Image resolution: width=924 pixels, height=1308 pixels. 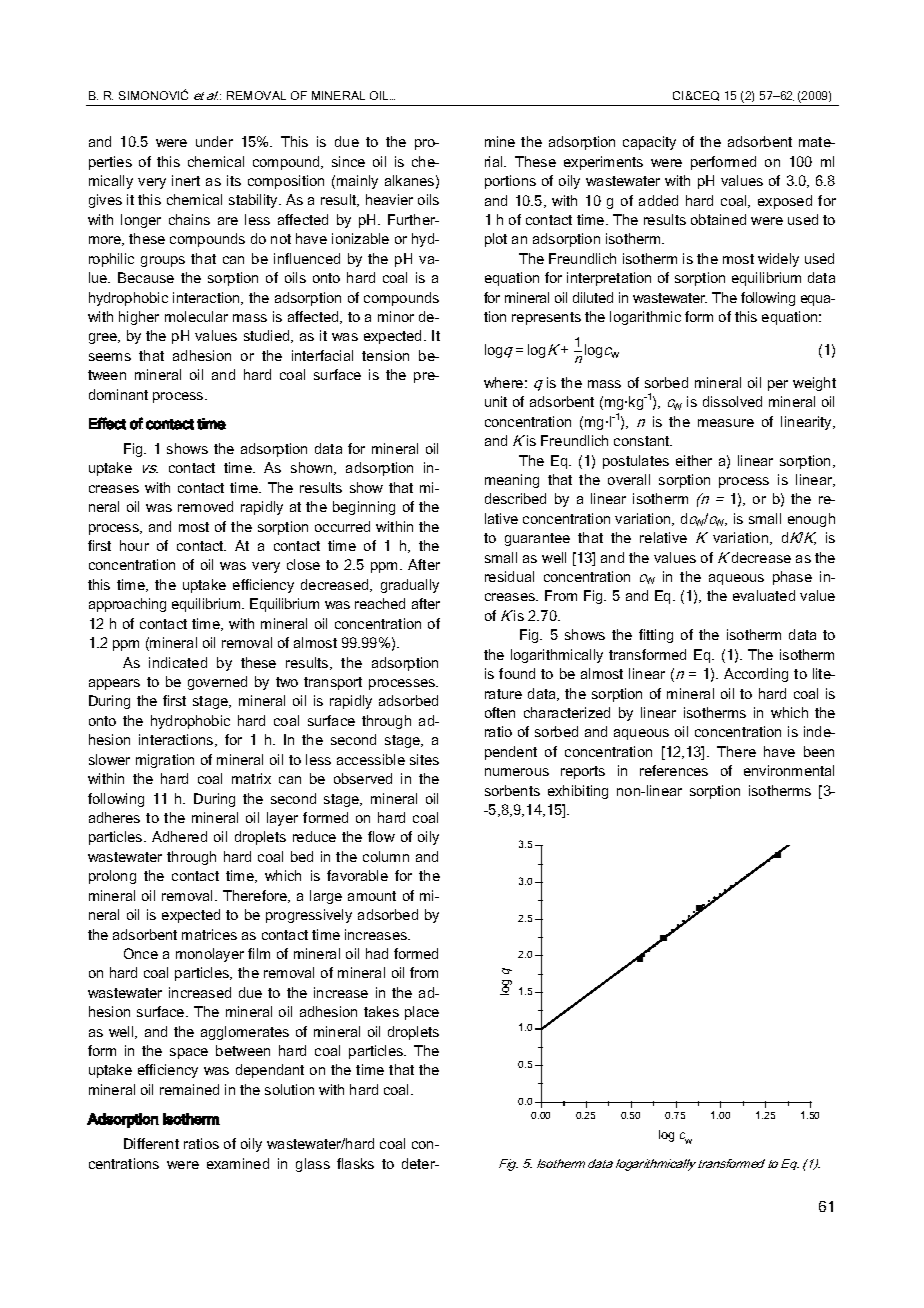 I want to click on heavier, so click(x=389, y=199).
